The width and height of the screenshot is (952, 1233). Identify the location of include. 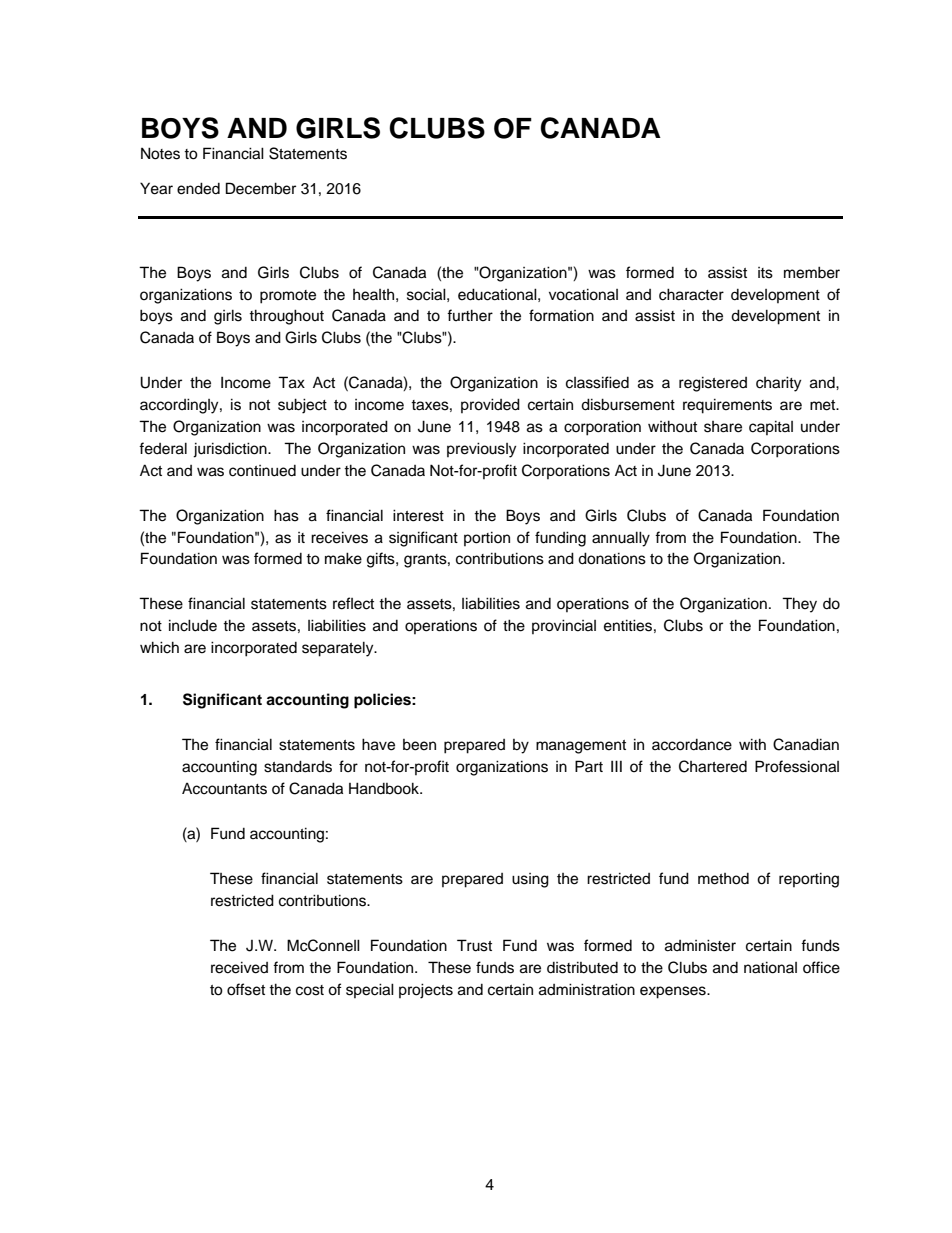
(193, 625).
